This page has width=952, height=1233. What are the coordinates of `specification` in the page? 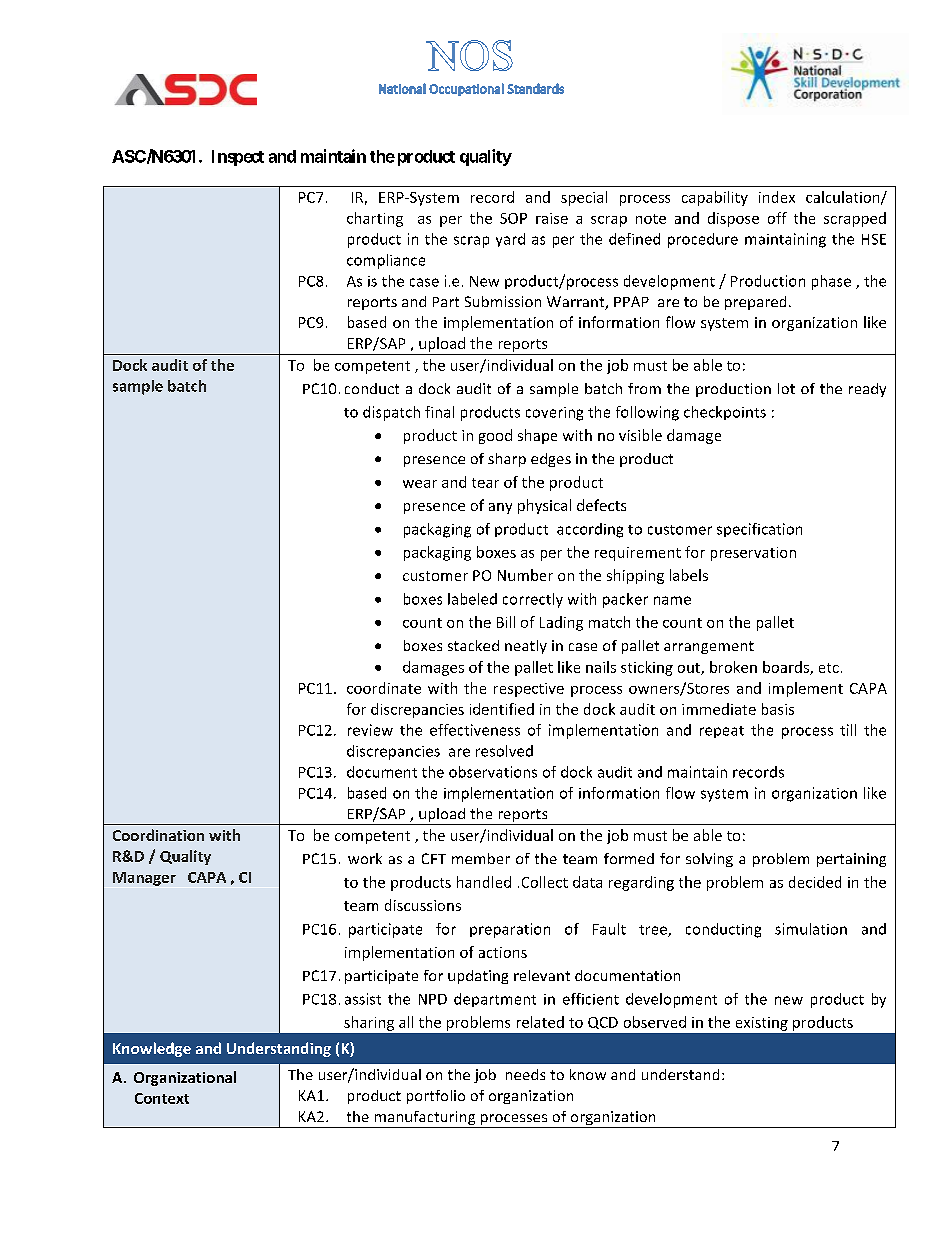 It's located at (759, 530).
